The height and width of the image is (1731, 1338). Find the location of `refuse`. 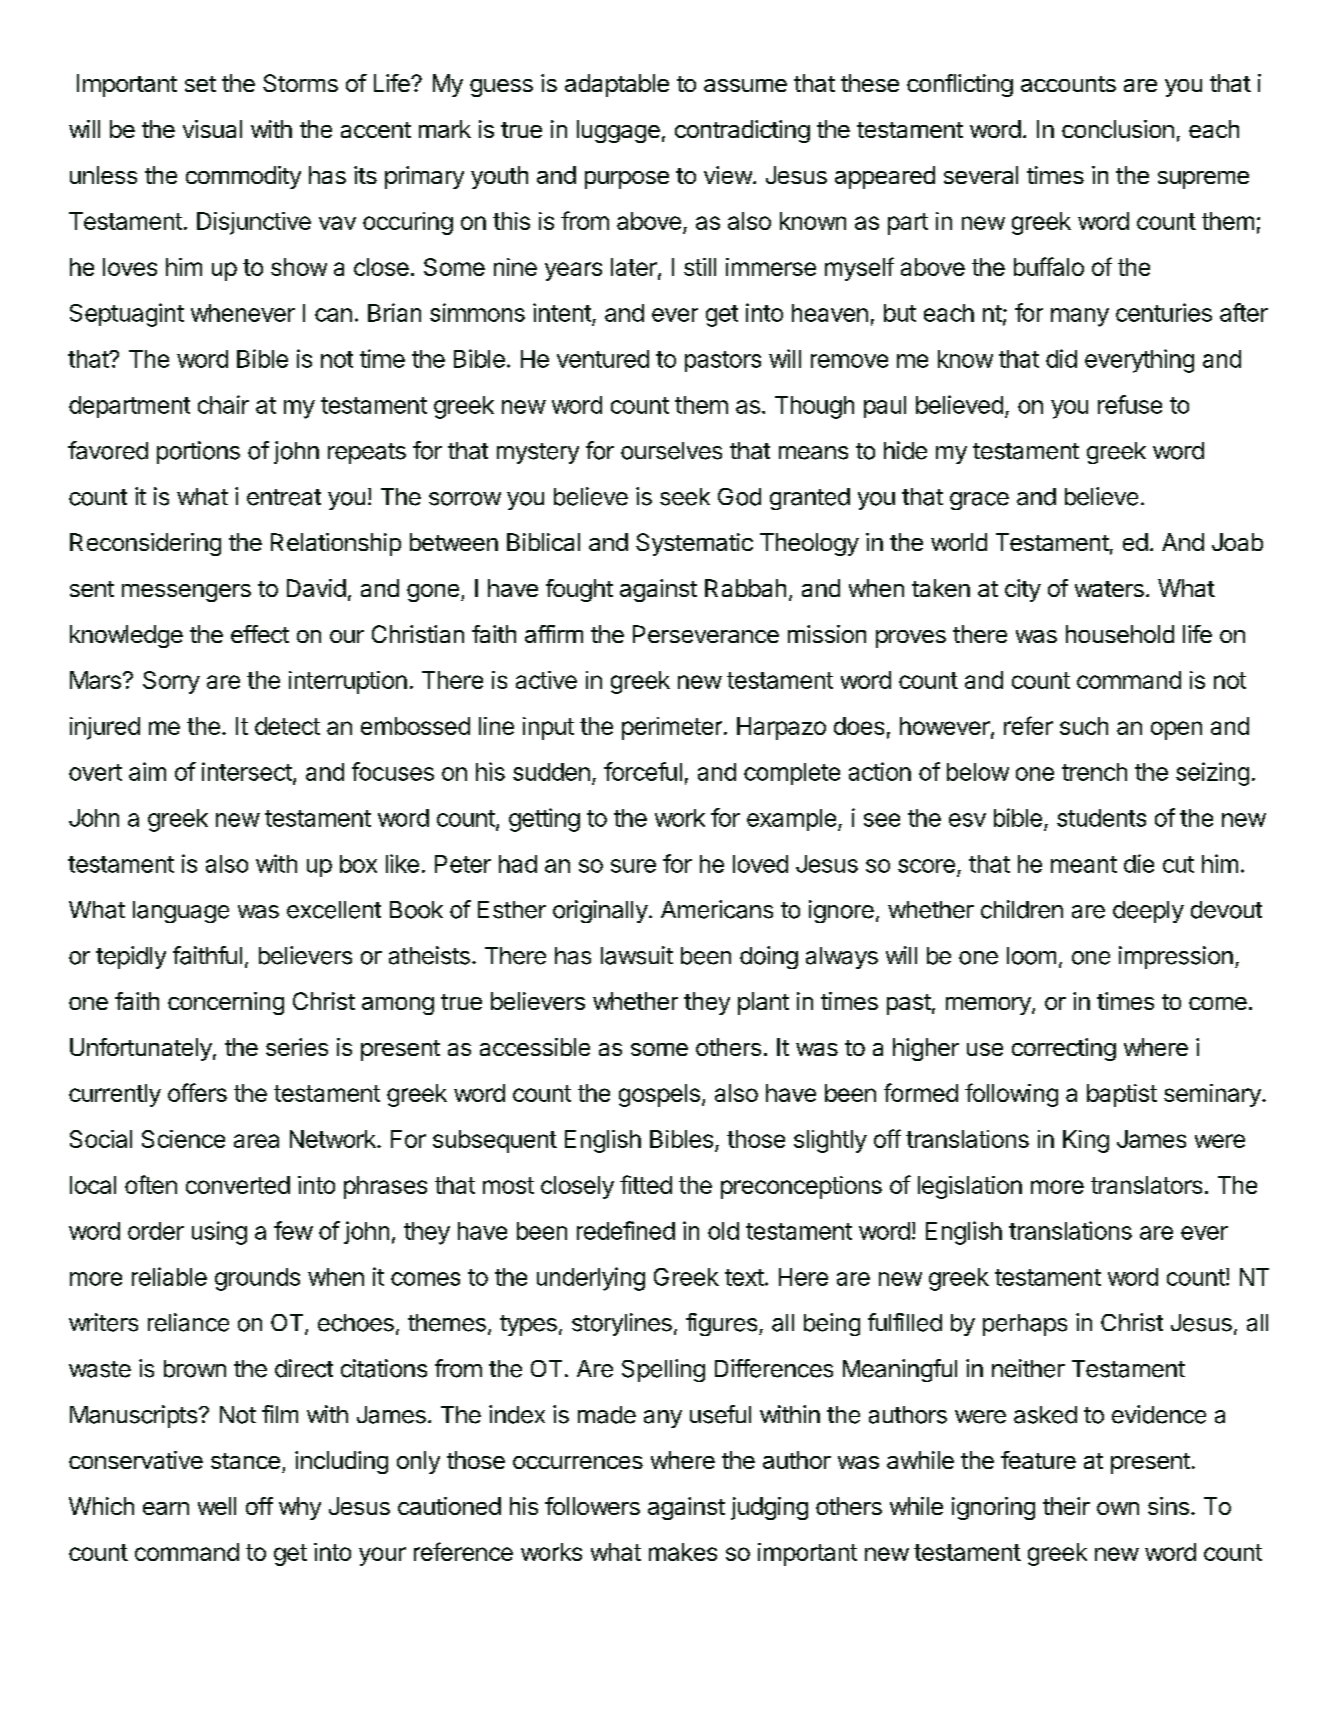

refuse is located at coordinates (1130, 404).
